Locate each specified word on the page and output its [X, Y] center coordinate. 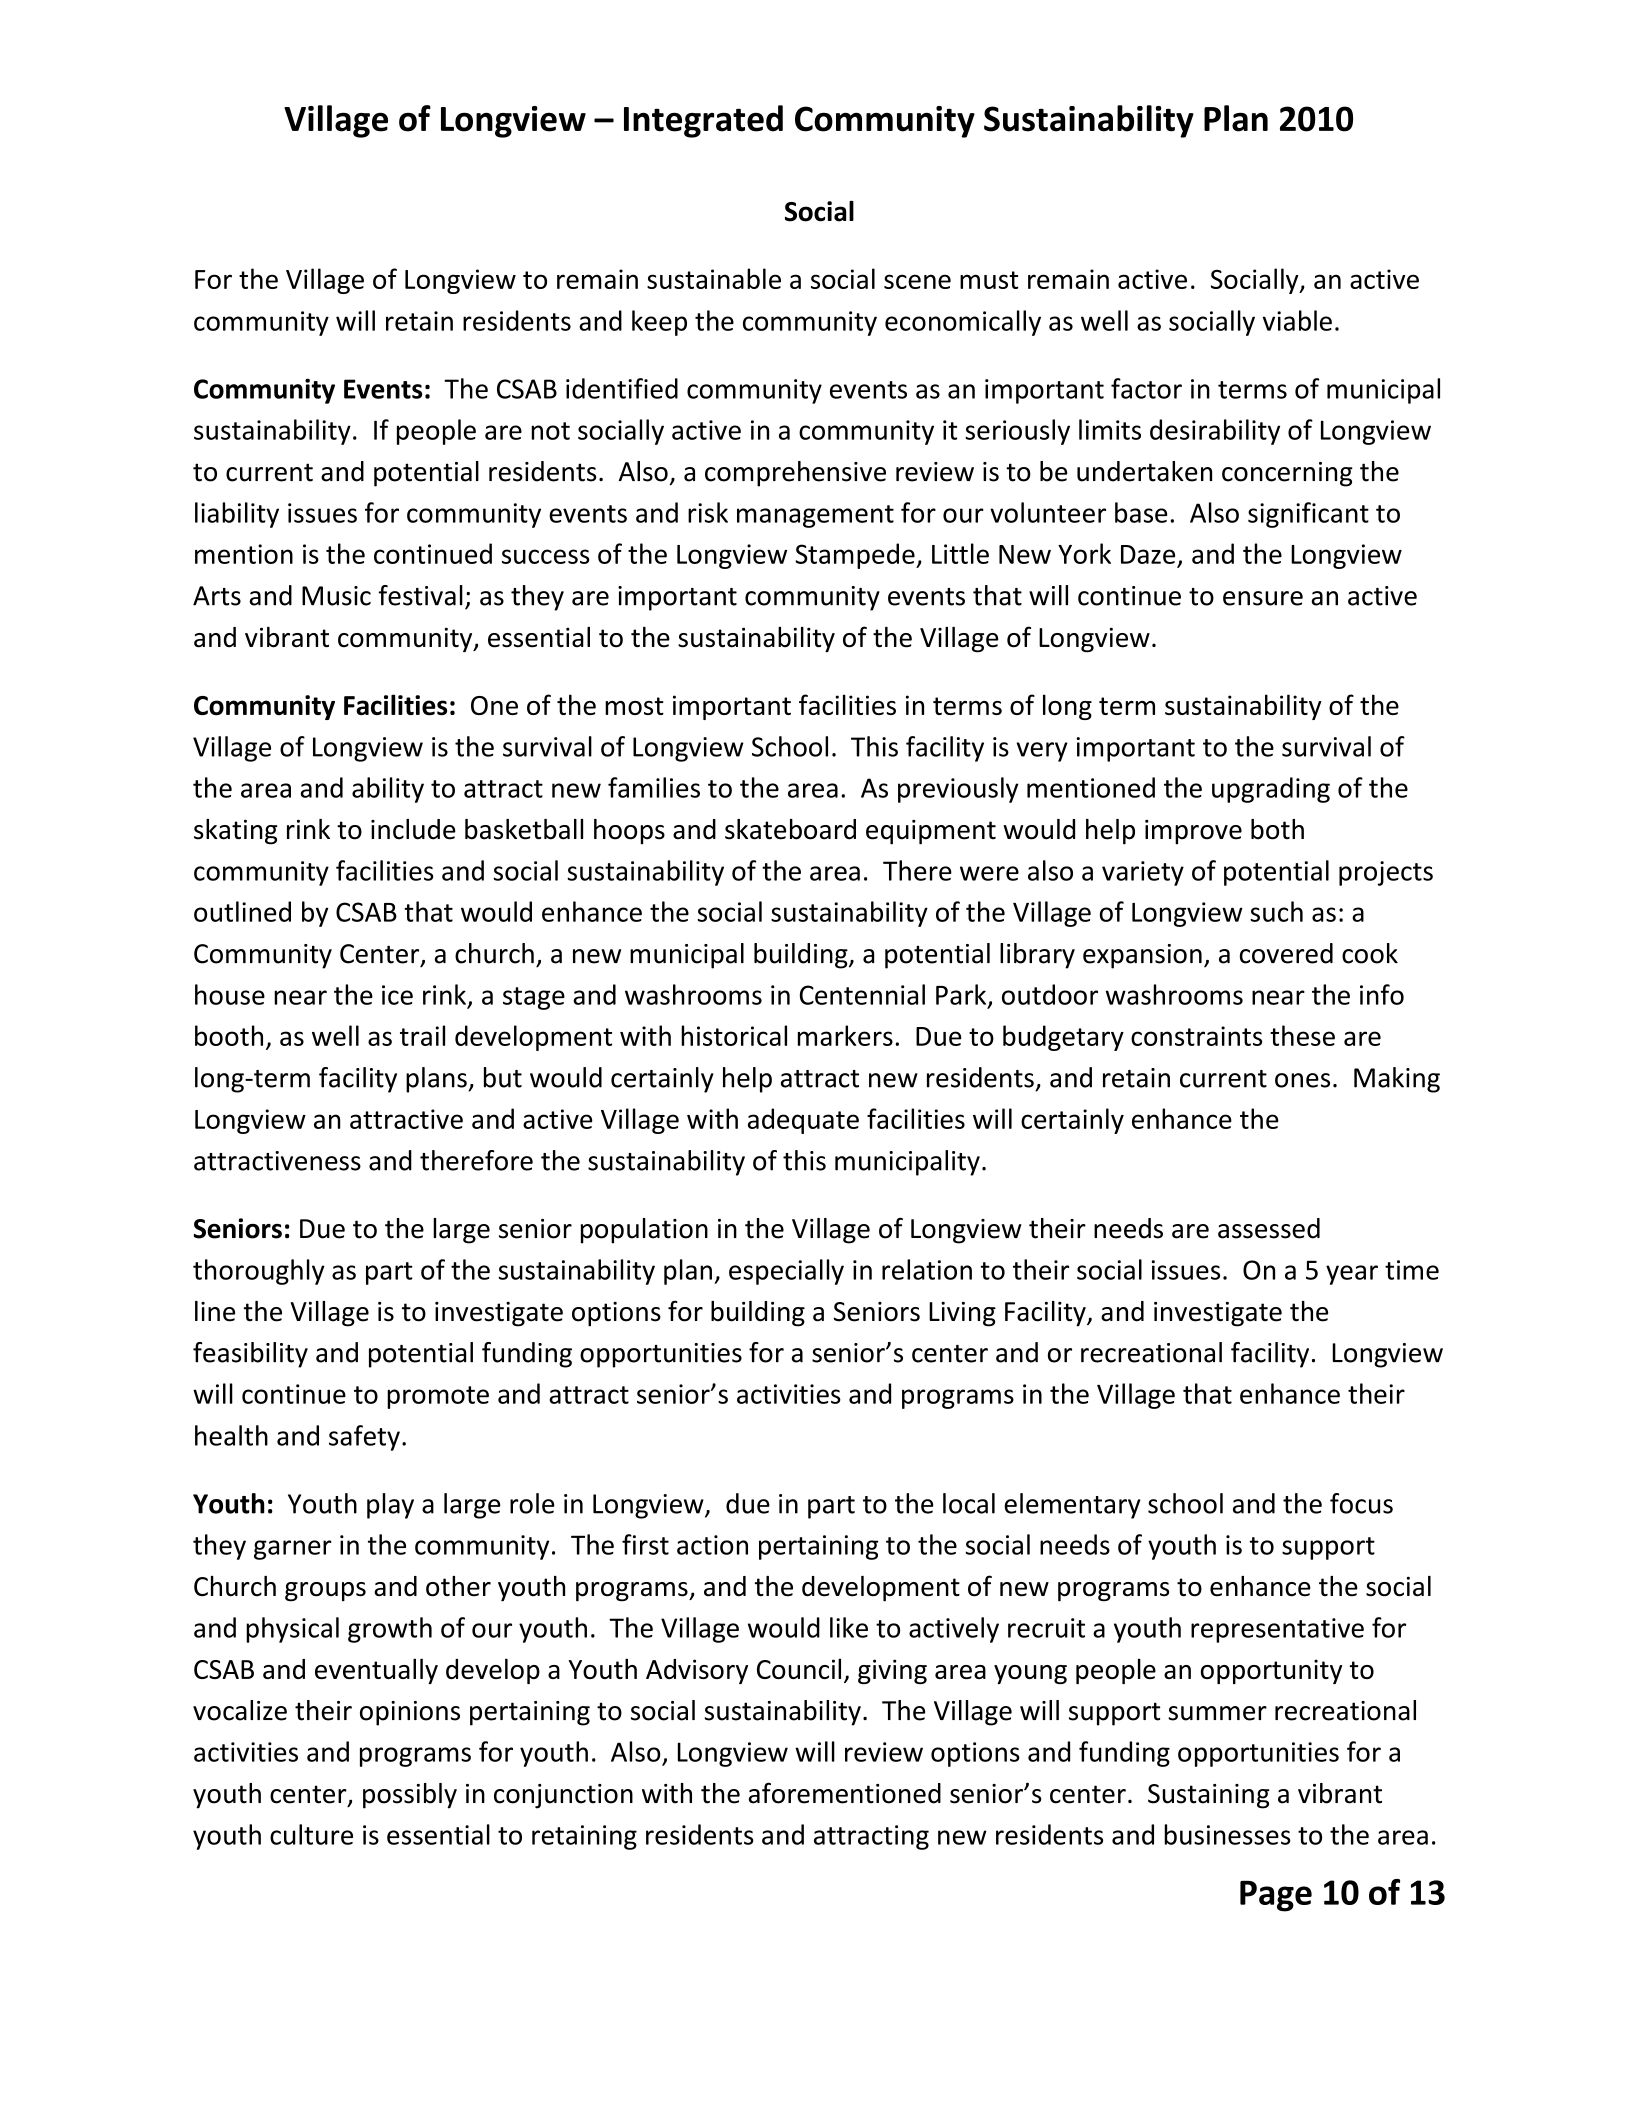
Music [336, 596]
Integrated [703, 121]
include [413, 829]
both [1277, 829]
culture [311, 1834]
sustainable [714, 278]
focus [1361, 1503]
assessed [1269, 1228]
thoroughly [259, 1272]
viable [1297, 320]
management [815, 516]
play [390, 1506]
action [712, 1545]
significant [1308, 515]
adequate [803, 1121]
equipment [931, 832]
